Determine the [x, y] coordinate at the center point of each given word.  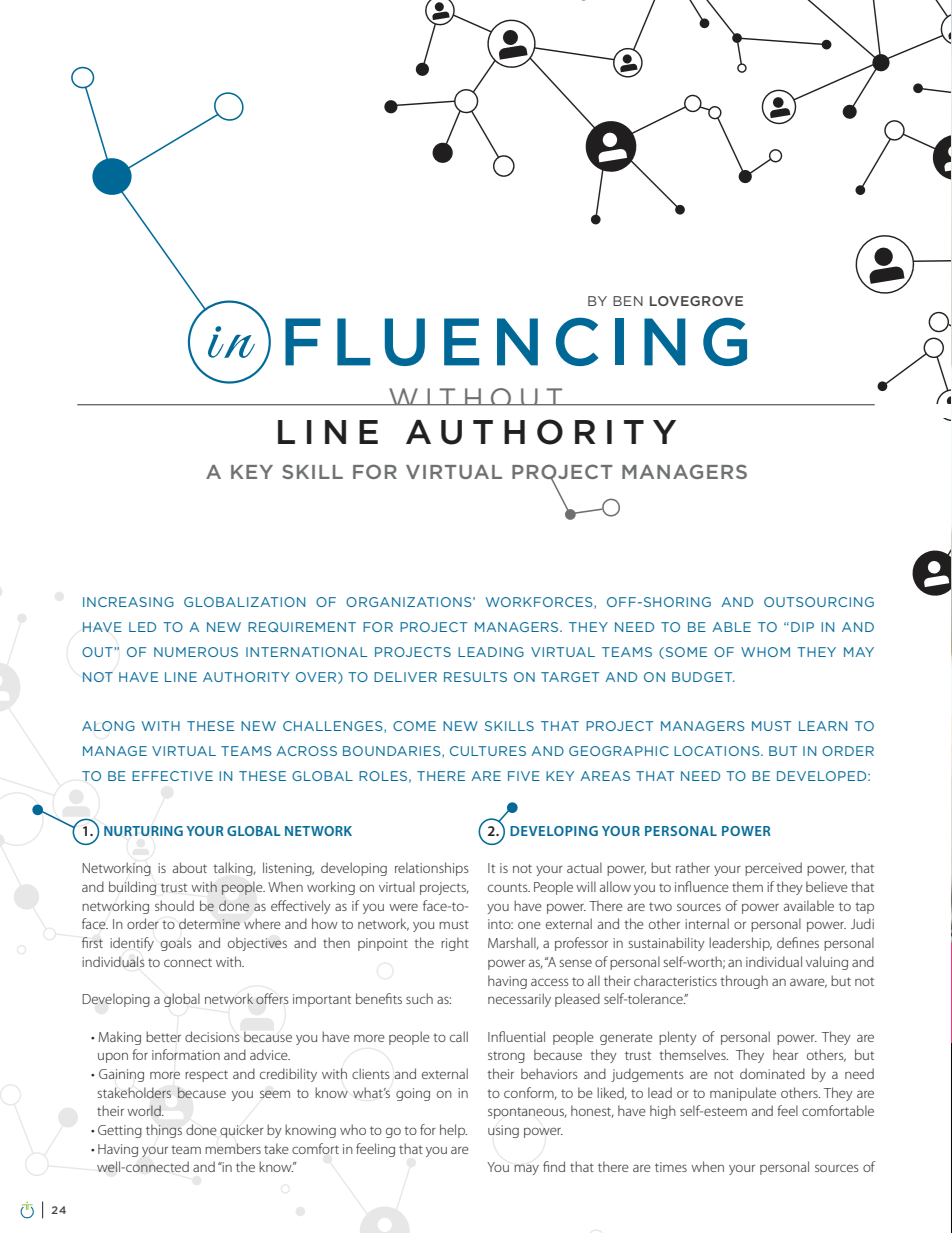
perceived [773, 869]
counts [509, 887]
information [186, 1054]
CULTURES [488, 751]
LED [142, 627]
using [503, 1131]
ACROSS [306, 751]
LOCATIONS [718, 751]
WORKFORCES [540, 603]
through [744, 982]
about [190, 867]
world [145, 1110]
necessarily [519, 1000]
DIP [802, 627]
